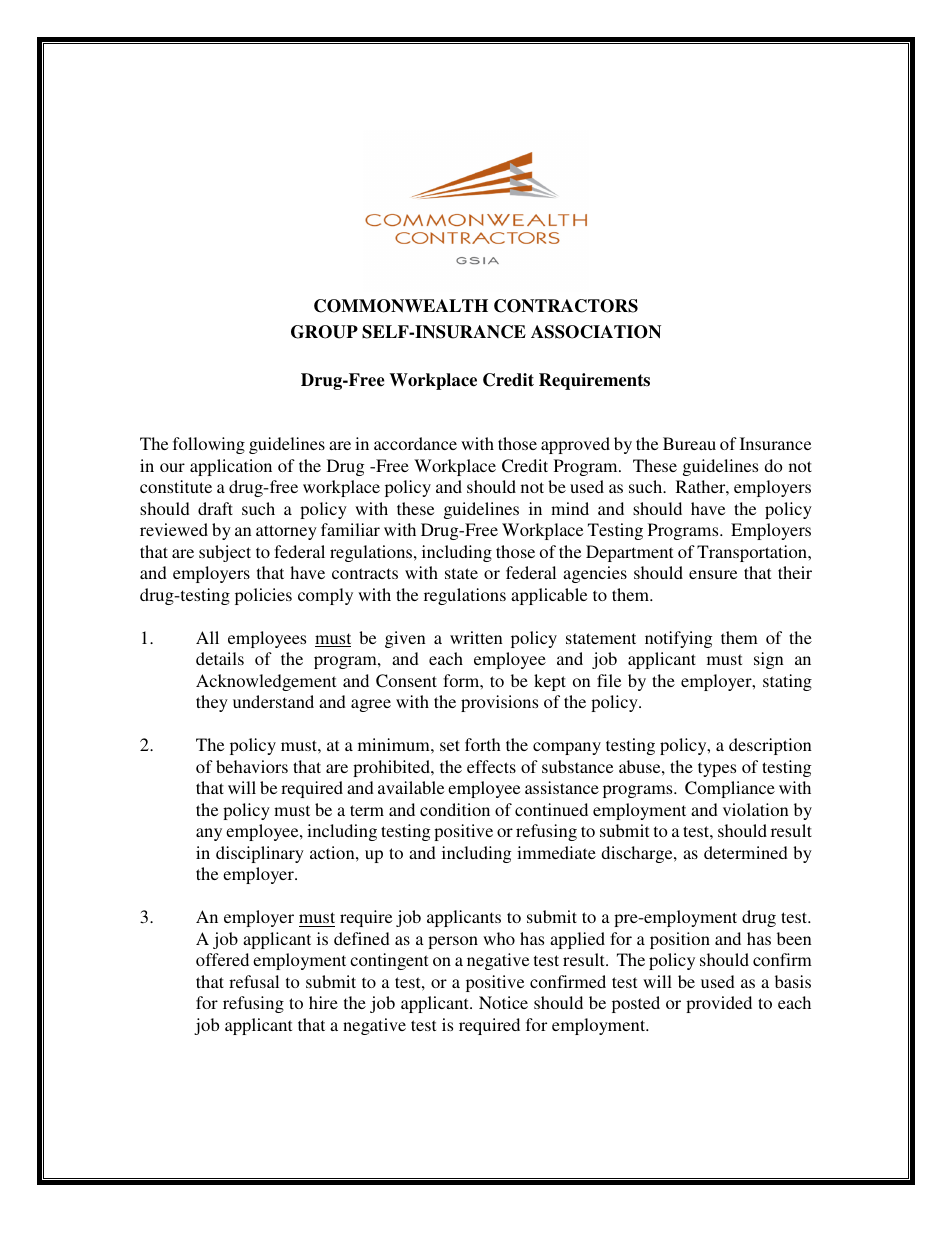 The width and height of the screenshot is (952, 1233). I want to click on subject, so click(225, 553).
